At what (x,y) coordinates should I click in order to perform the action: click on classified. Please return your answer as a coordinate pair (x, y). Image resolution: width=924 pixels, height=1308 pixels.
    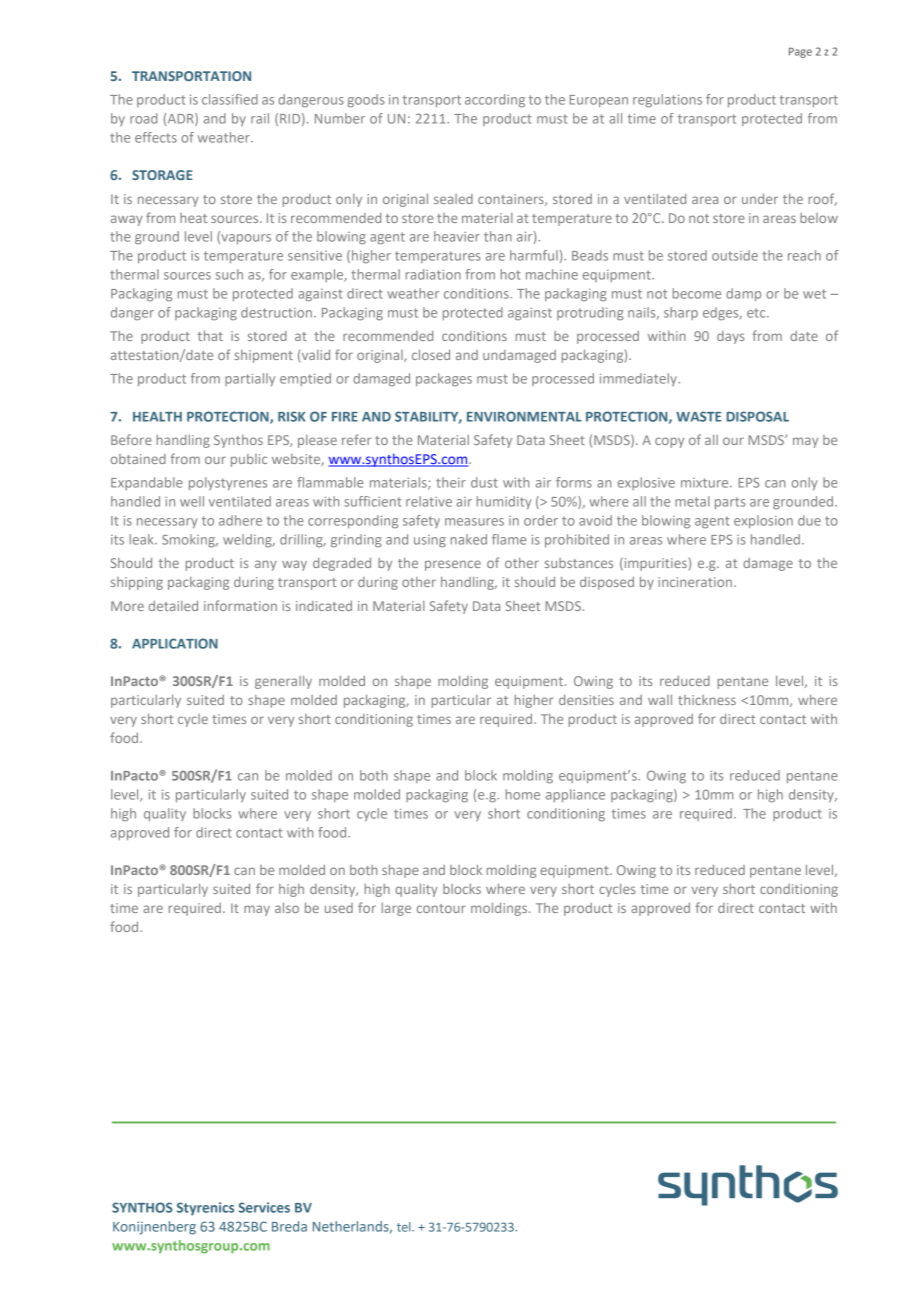
    Looking at the image, I should click on (230, 99).
